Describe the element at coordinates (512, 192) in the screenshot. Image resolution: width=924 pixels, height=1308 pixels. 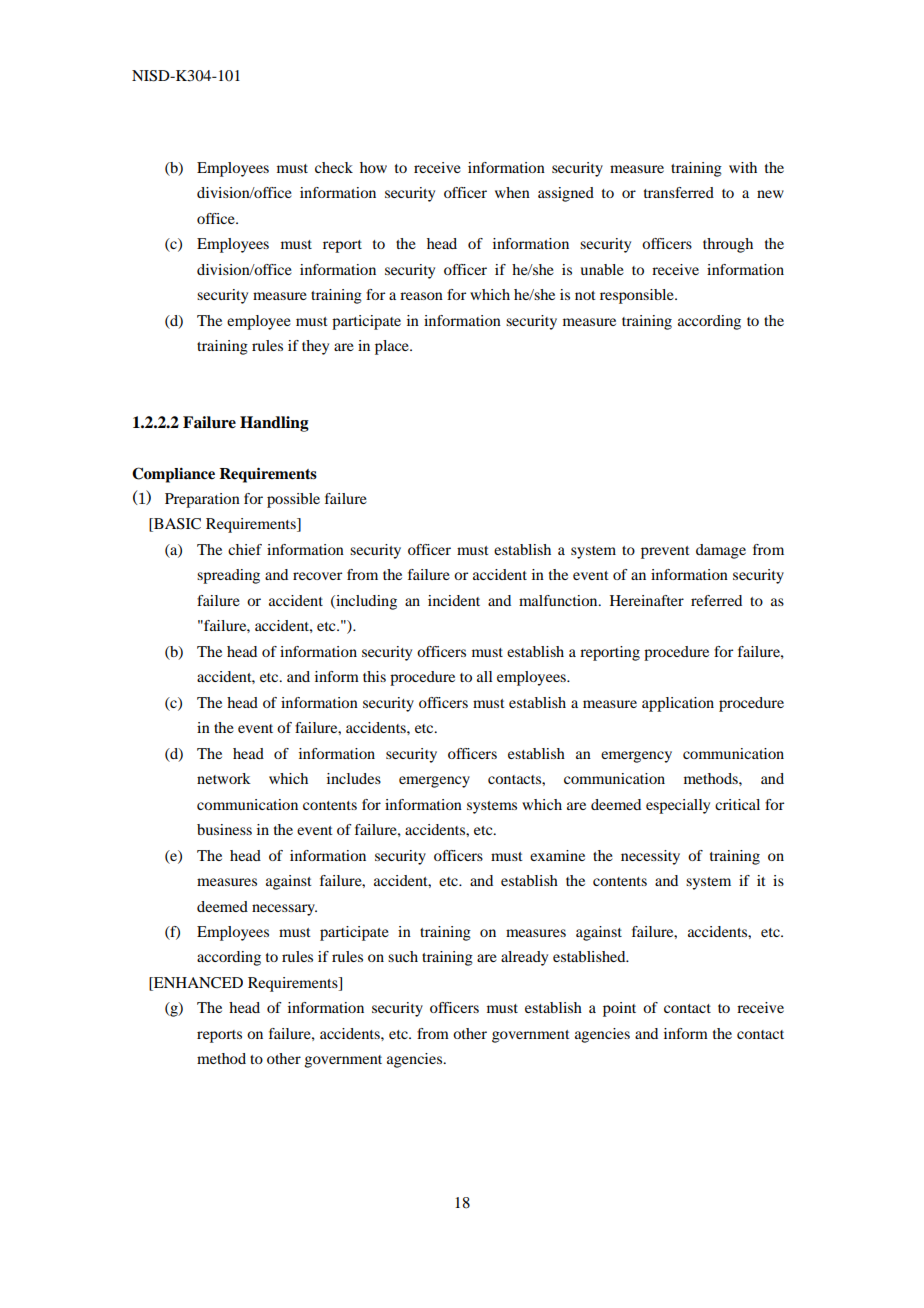
I see `when` at that location.
